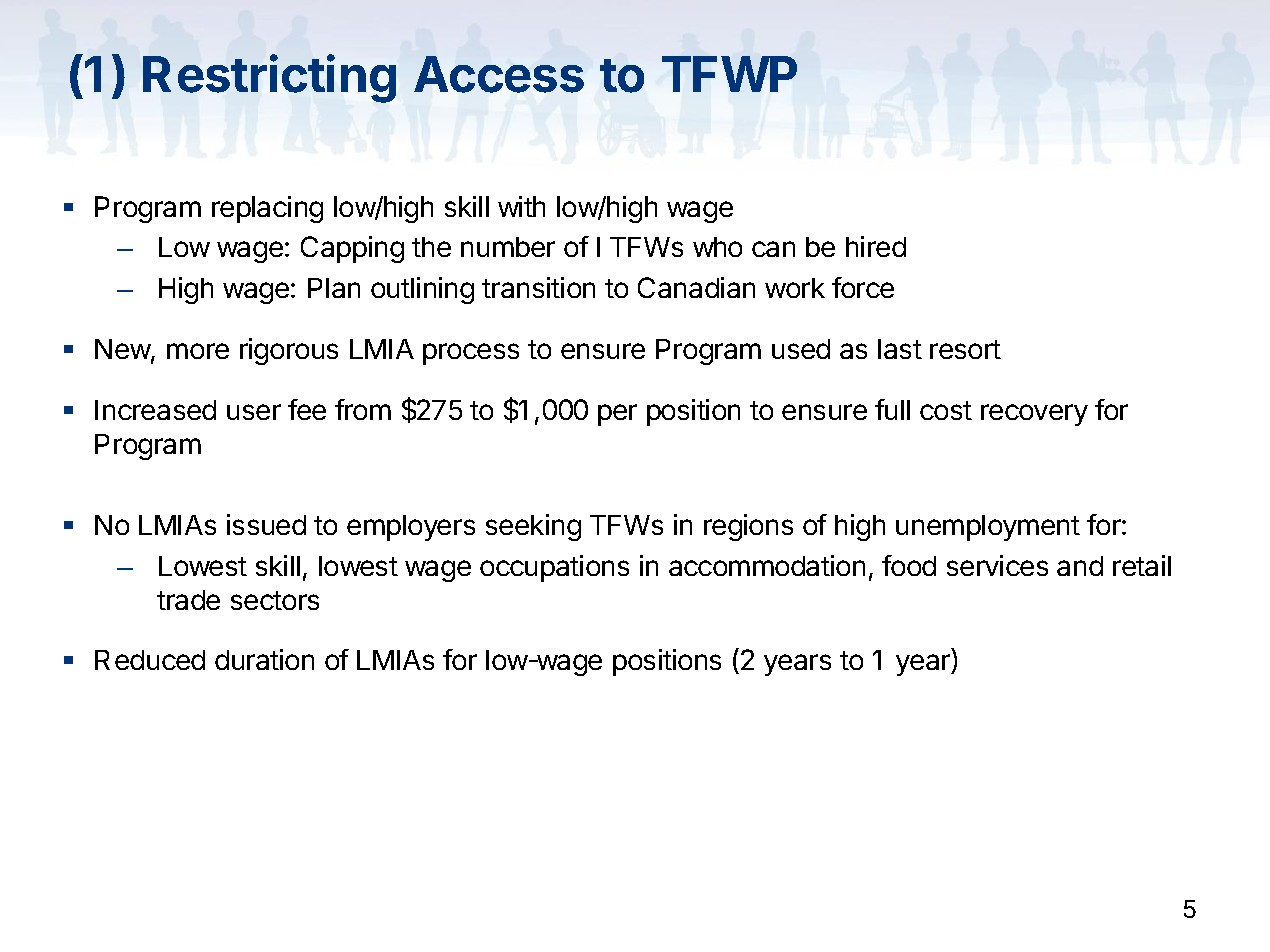 This document has height=952, width=1270. I want to click on occupations, so click(554, 568).
